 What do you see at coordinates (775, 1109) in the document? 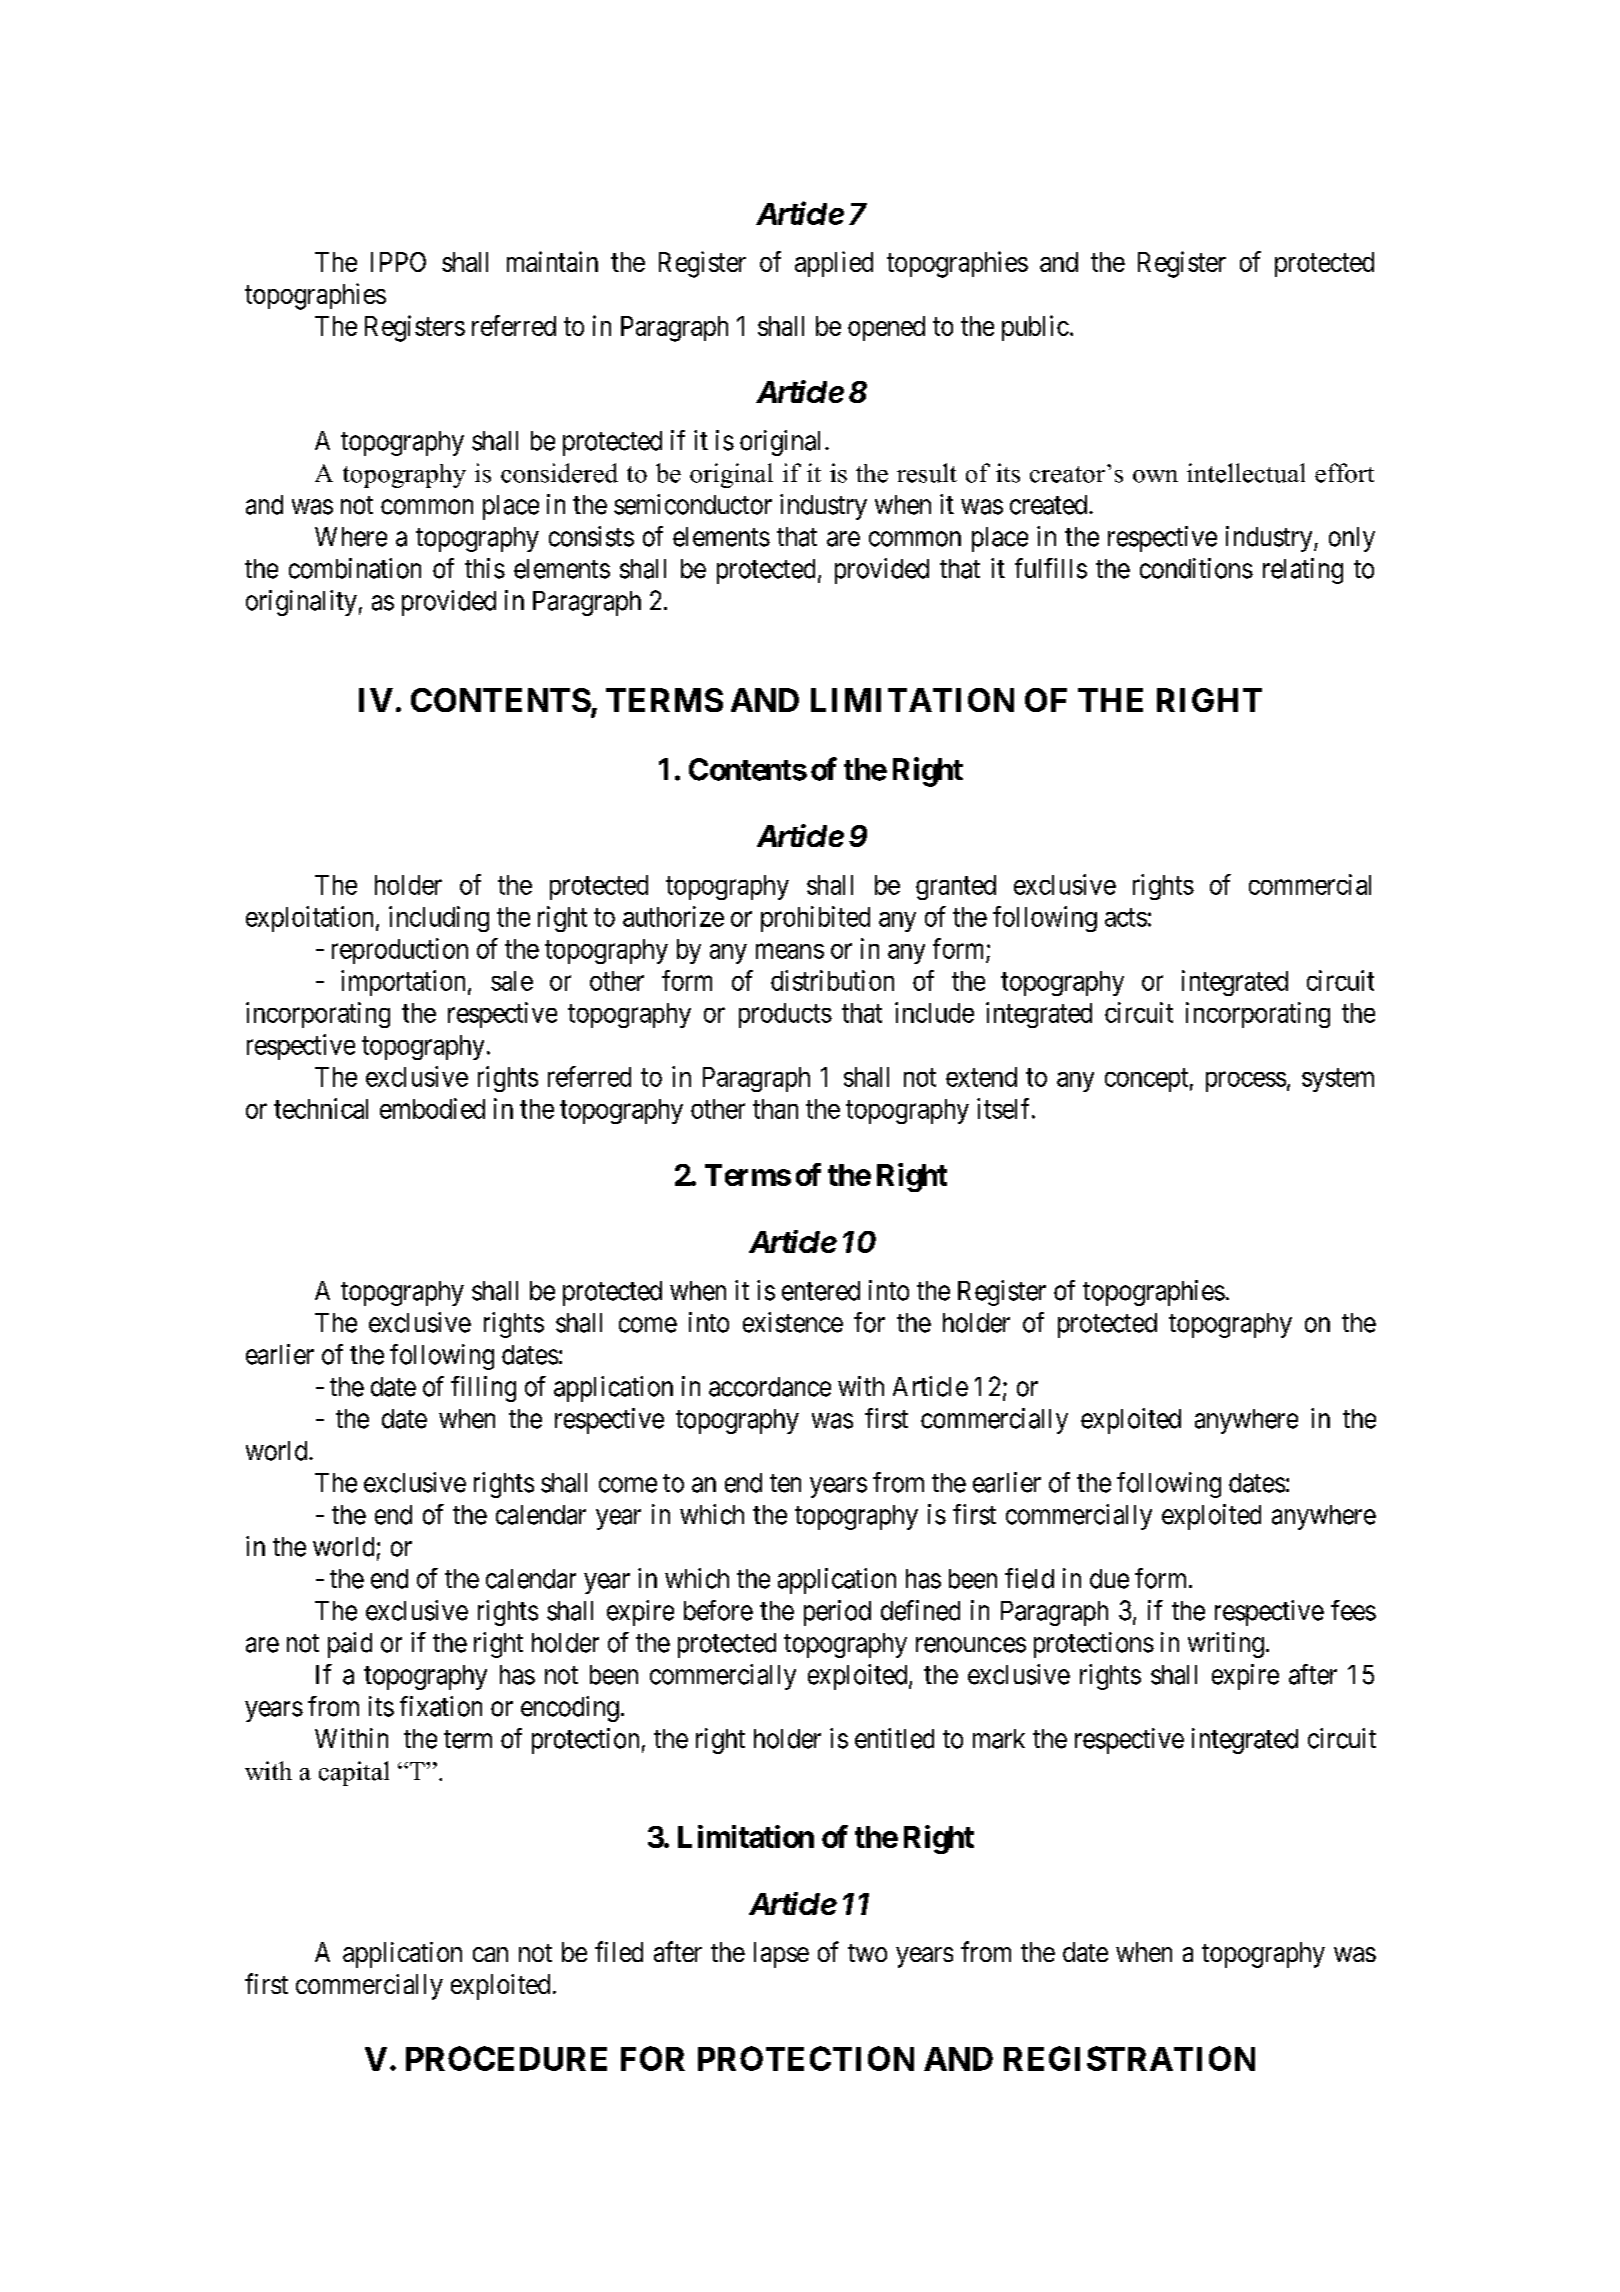
I see `than` at bounding box center [775, 1109].
